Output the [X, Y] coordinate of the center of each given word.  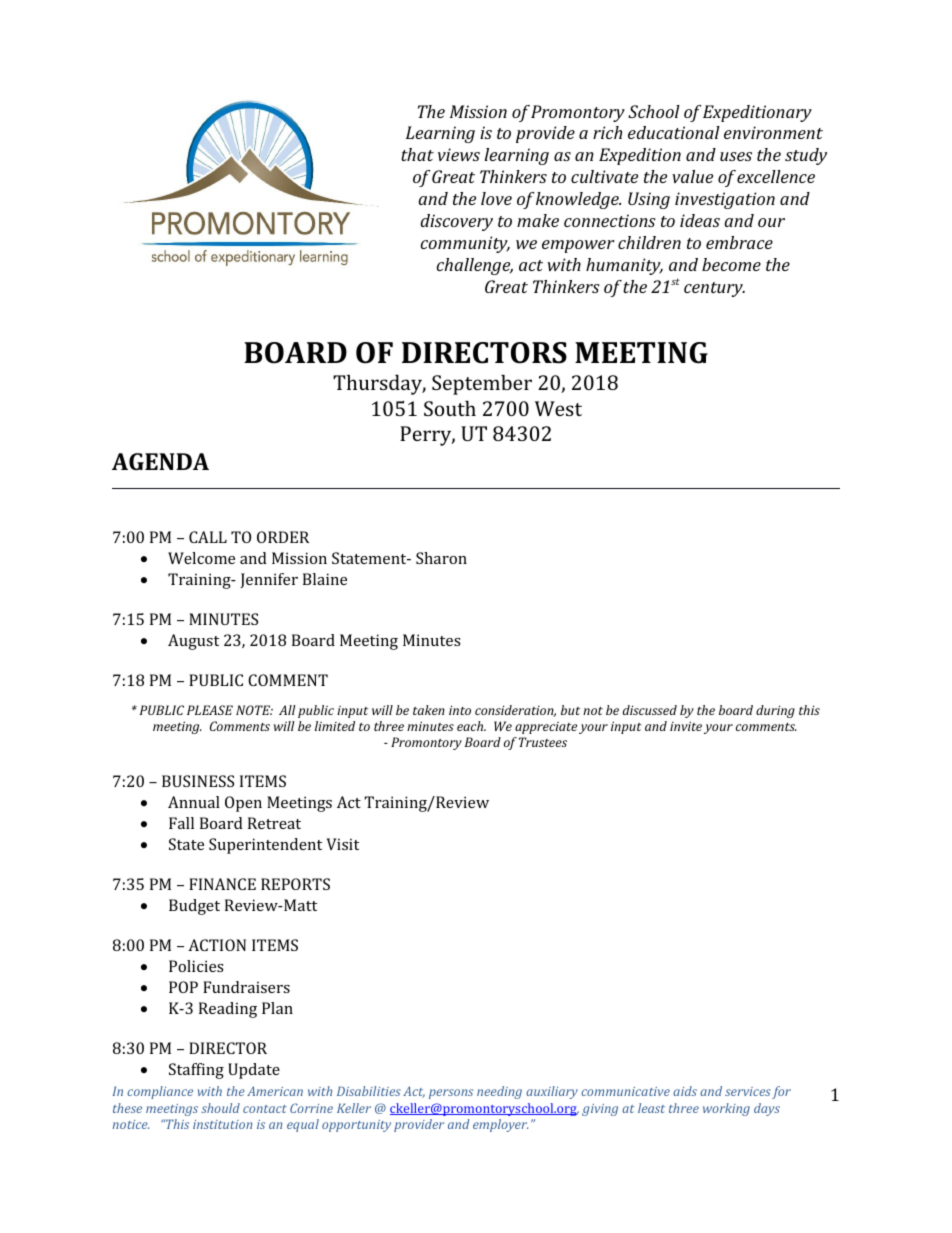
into [460, 710]
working [726, 1109]
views [459, 154]
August [193, 642]
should [220, 1108]
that [417, 154]
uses [736, 156]
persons [451, 1094]
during [775, 711]
